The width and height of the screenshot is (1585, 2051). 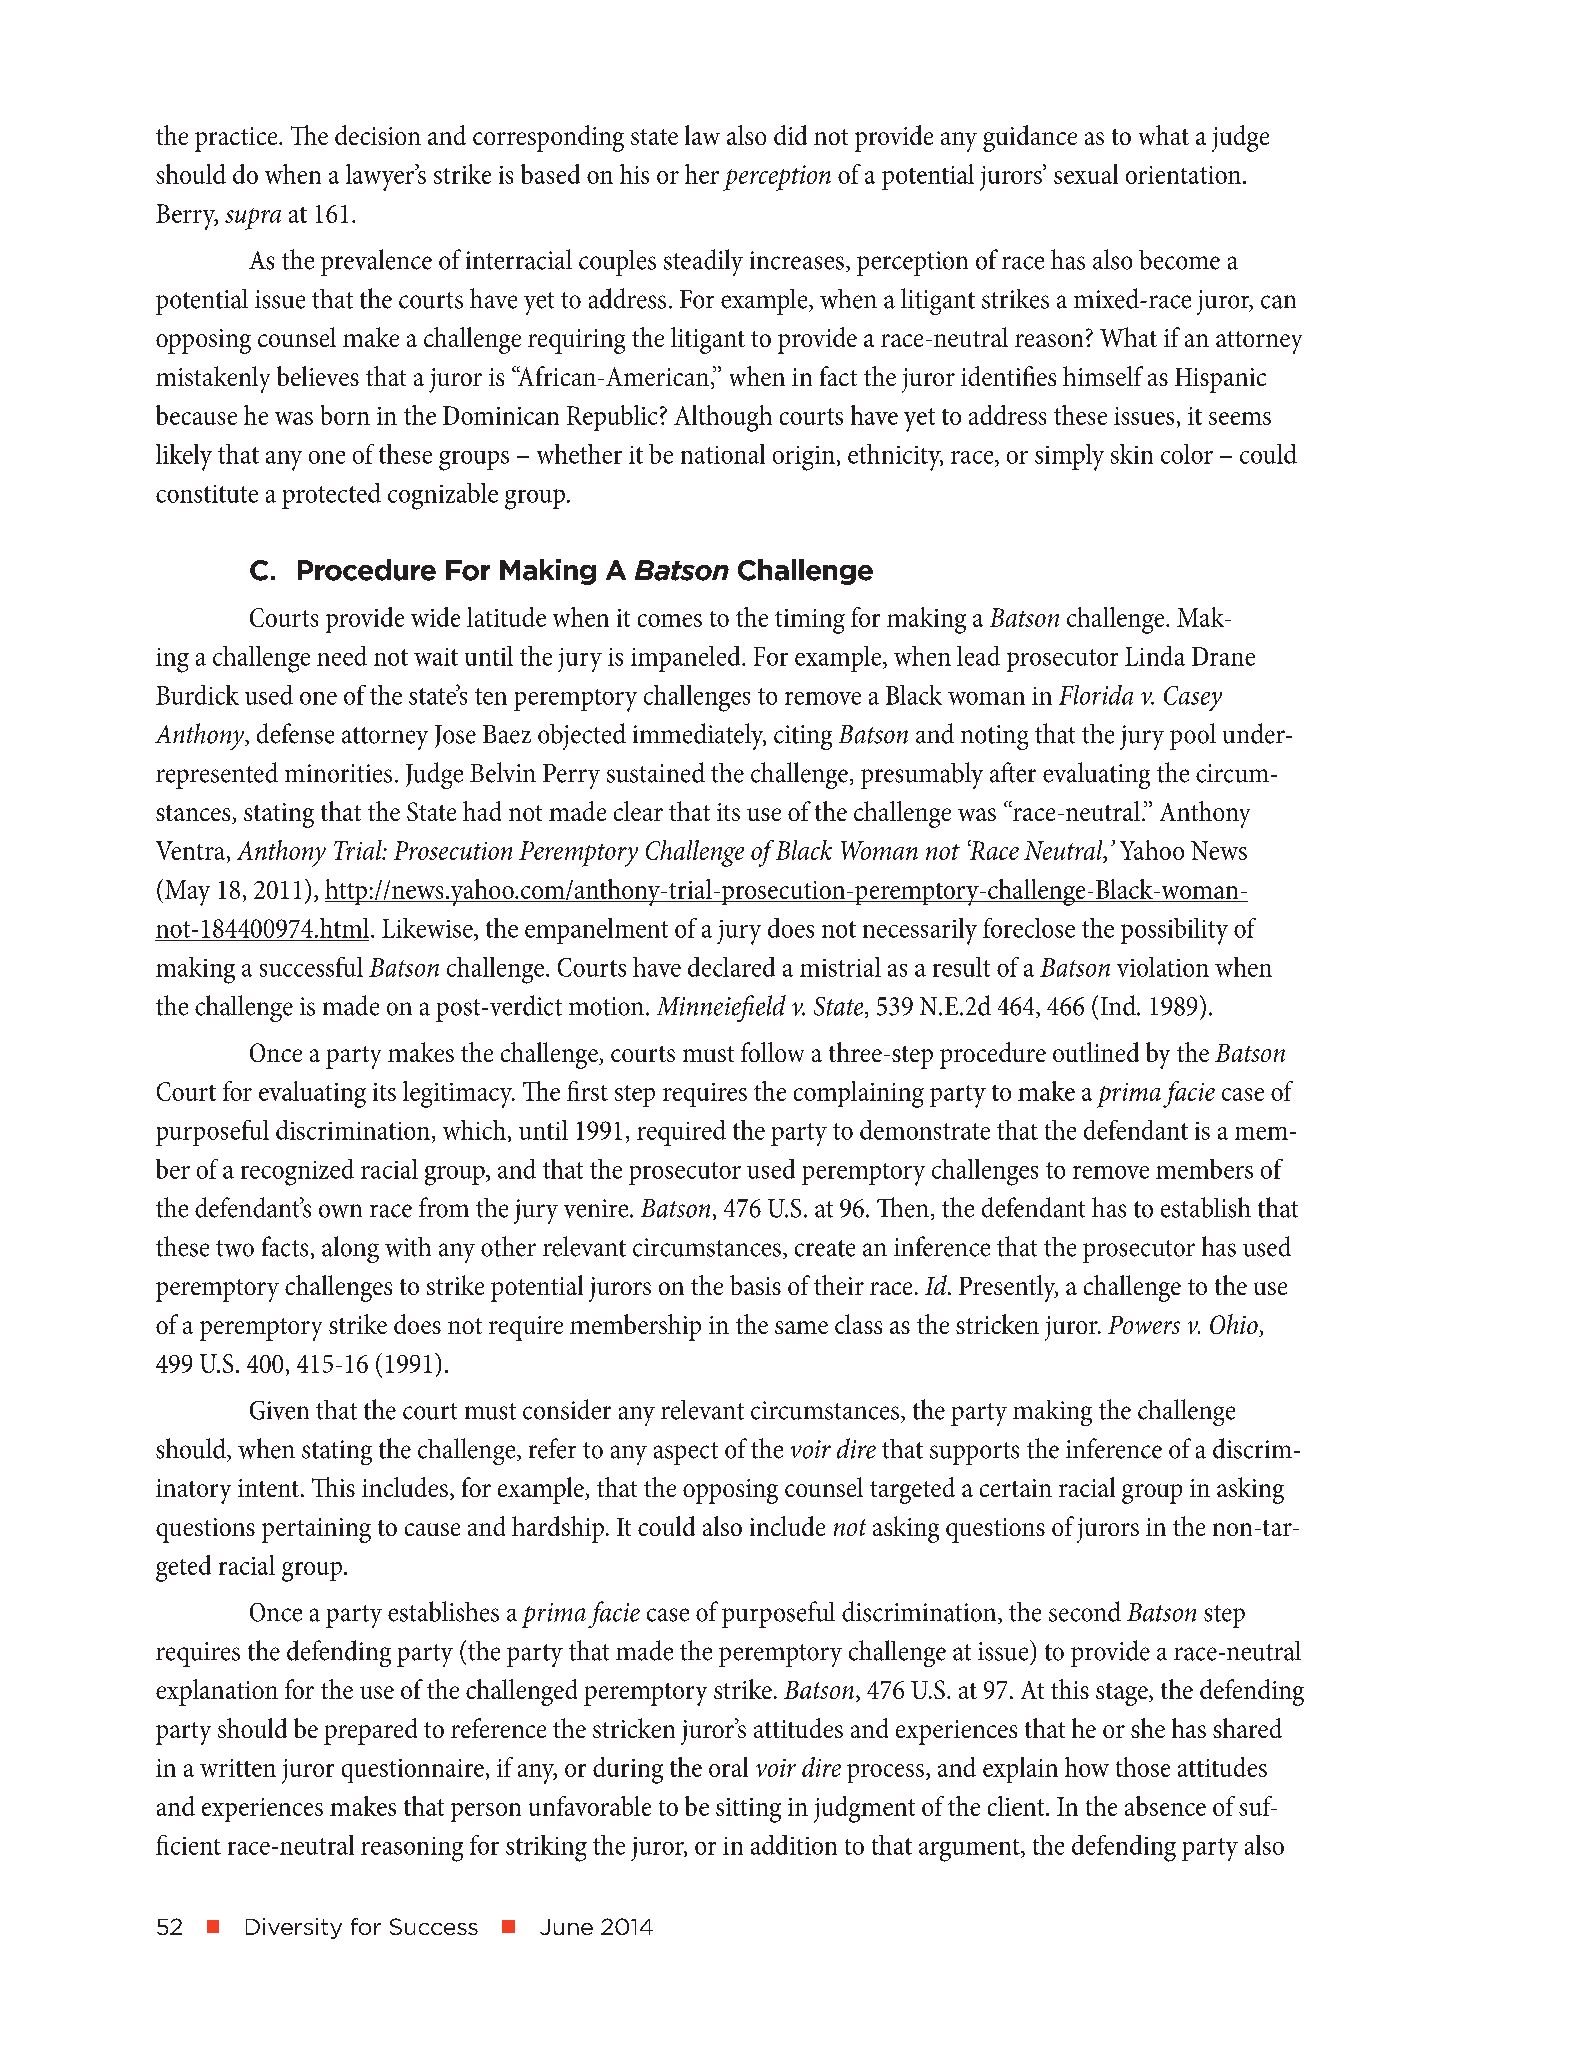 What do you see at coordinates (253, 219) in the screenshot?
I see `supra` at bounding box center [253, 219].
